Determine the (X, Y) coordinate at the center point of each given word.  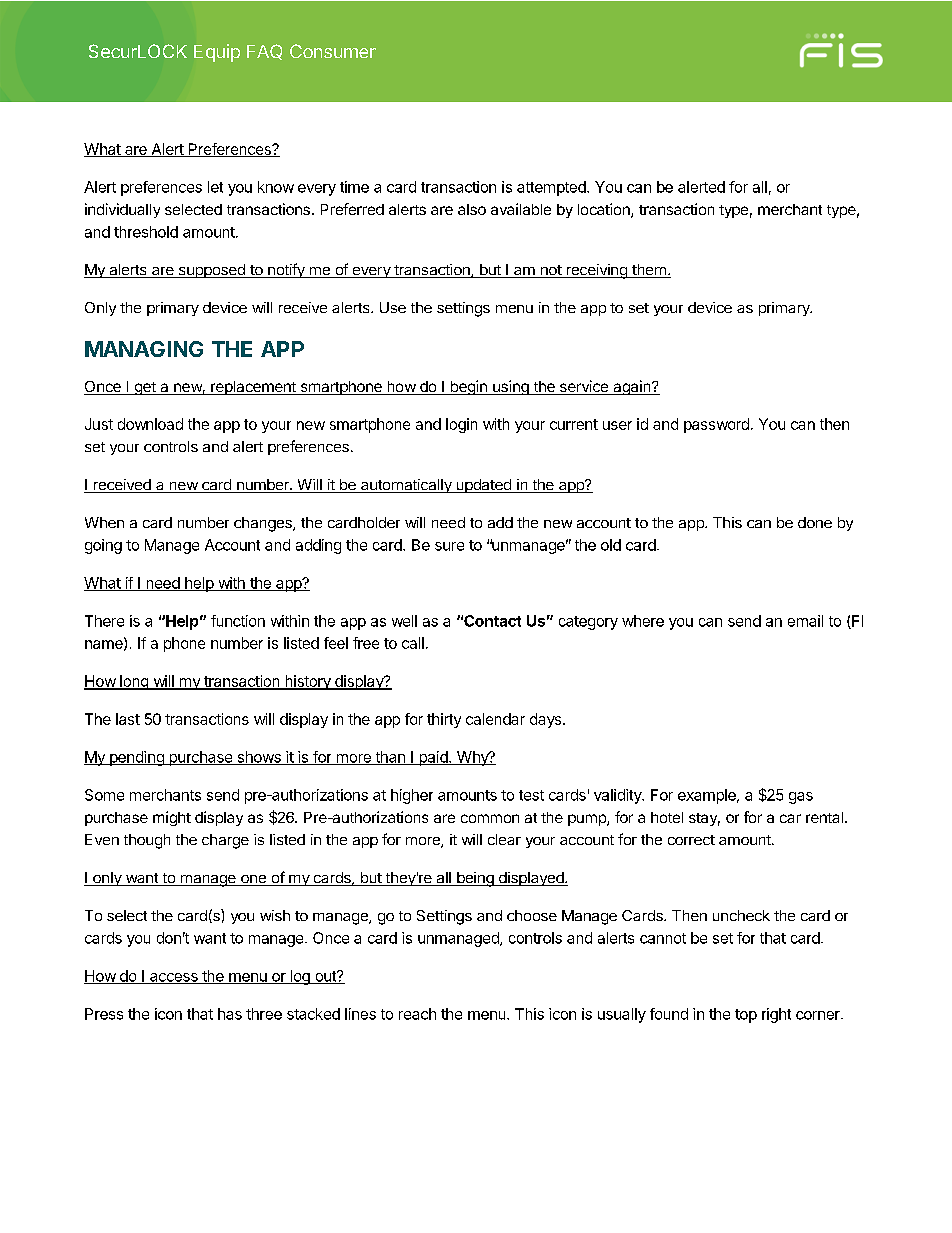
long (134, 682)
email (805, 621)
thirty (444, 720)
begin (468, 387)
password (716, 425)
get (145, 388)
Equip (217, 53)
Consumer (333, 51)
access (174, 978)
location (605, 210)
